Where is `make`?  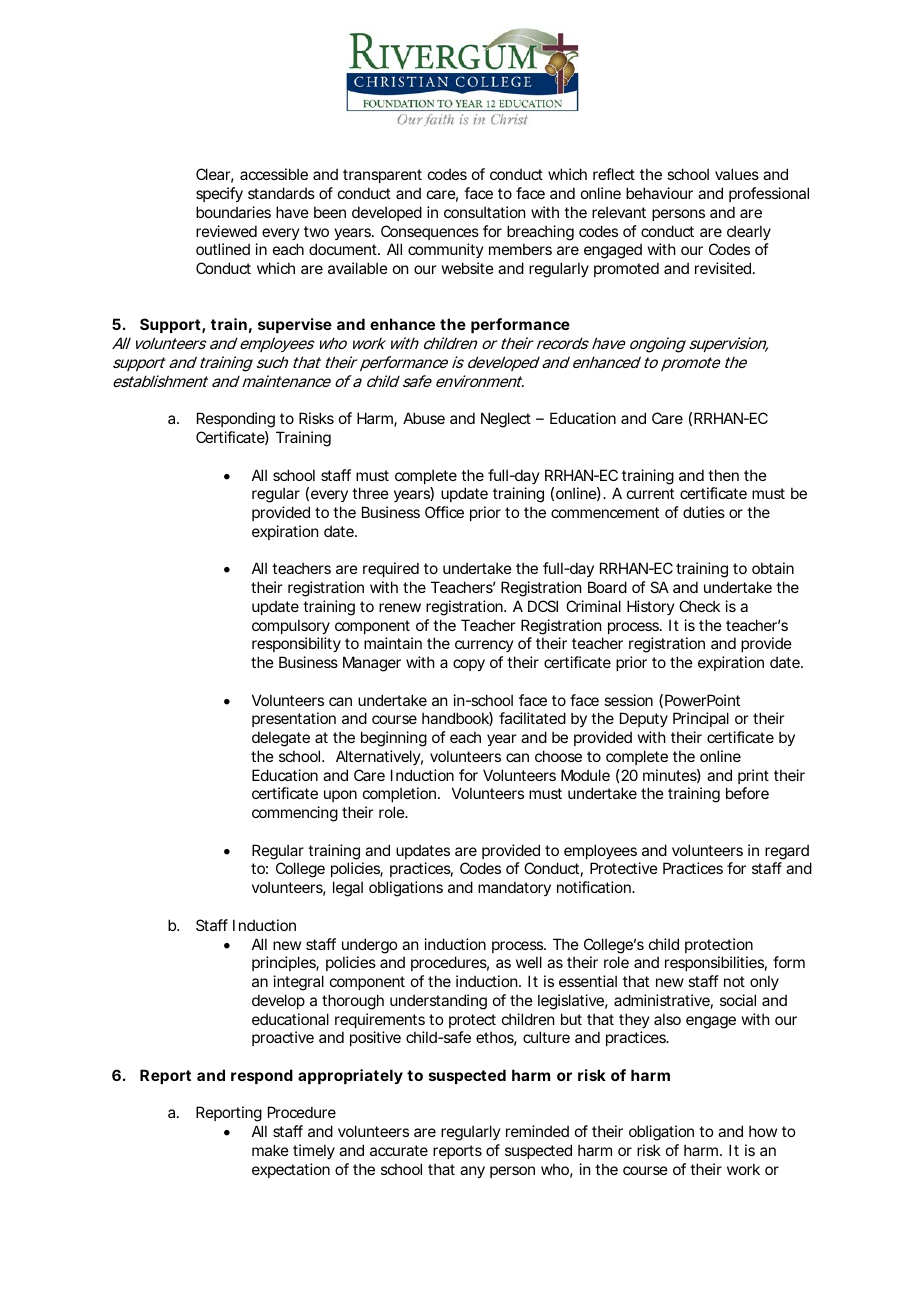
make is located at coordinates (270, 1150).
